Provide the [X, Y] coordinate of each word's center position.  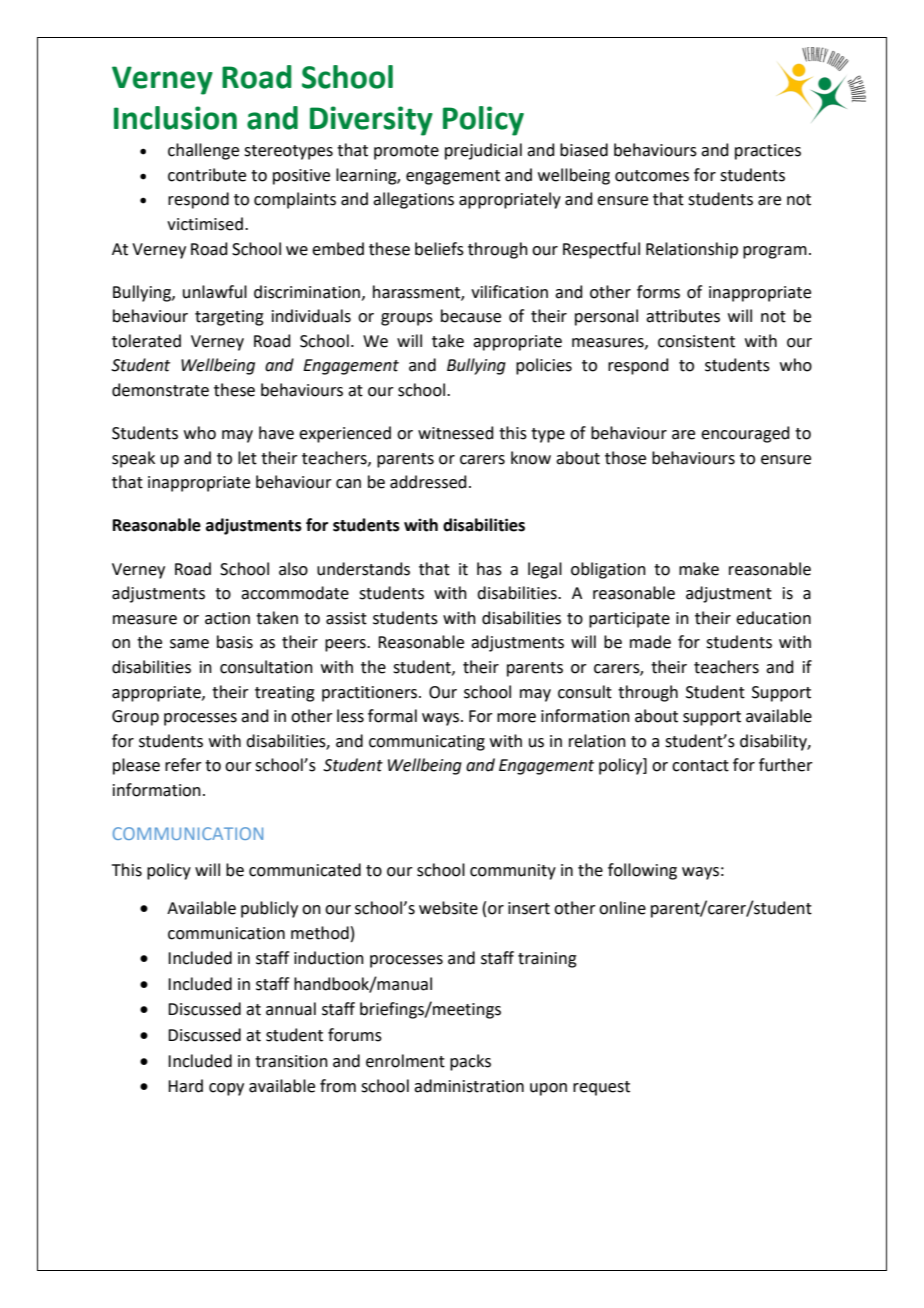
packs [470, 1062]
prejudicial [483, 151]
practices [768, 152]
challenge [203, 151]
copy [226, 1089]
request [601, 1088]
